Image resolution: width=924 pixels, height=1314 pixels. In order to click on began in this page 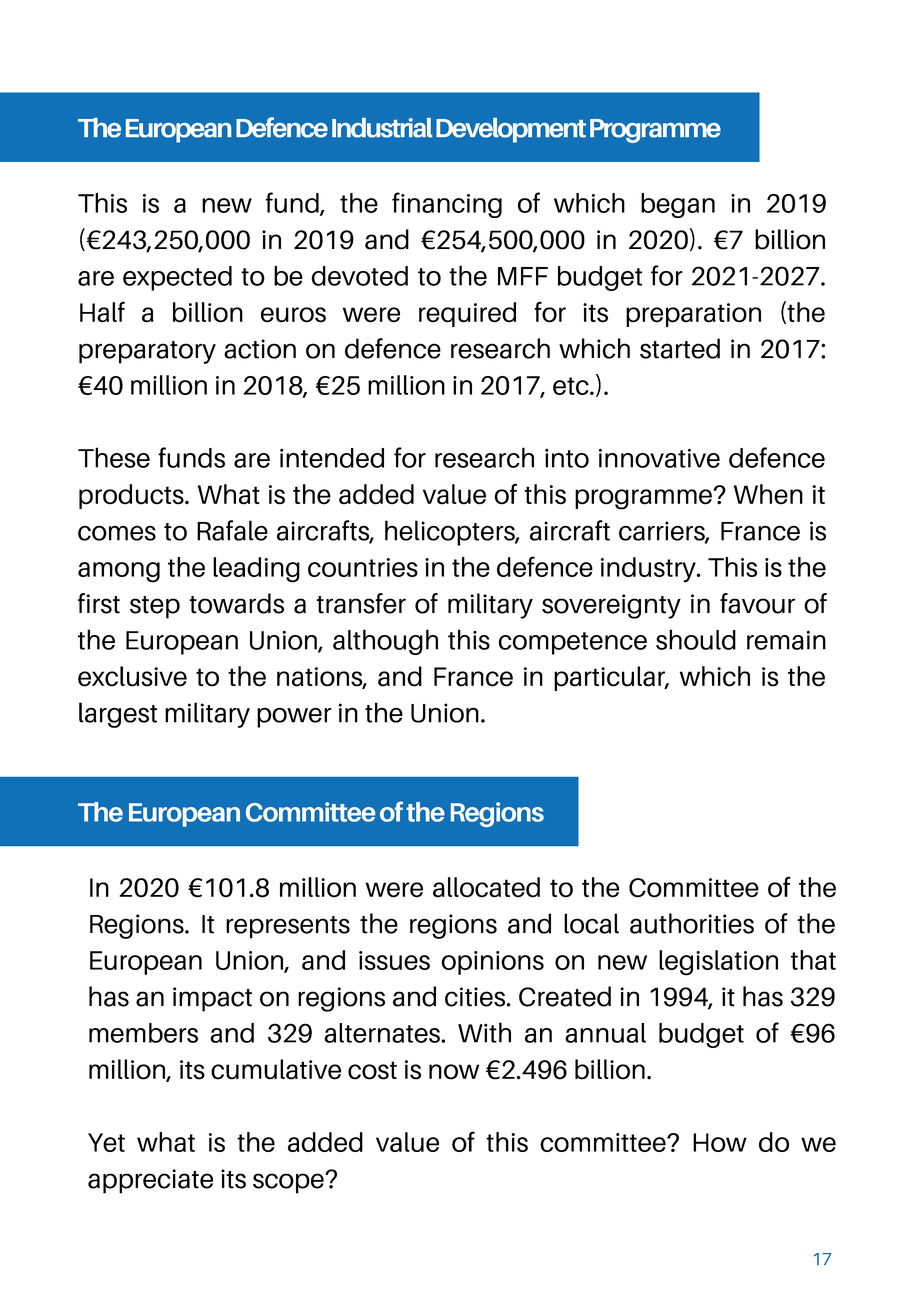, I will do `click(678, 205)`.
